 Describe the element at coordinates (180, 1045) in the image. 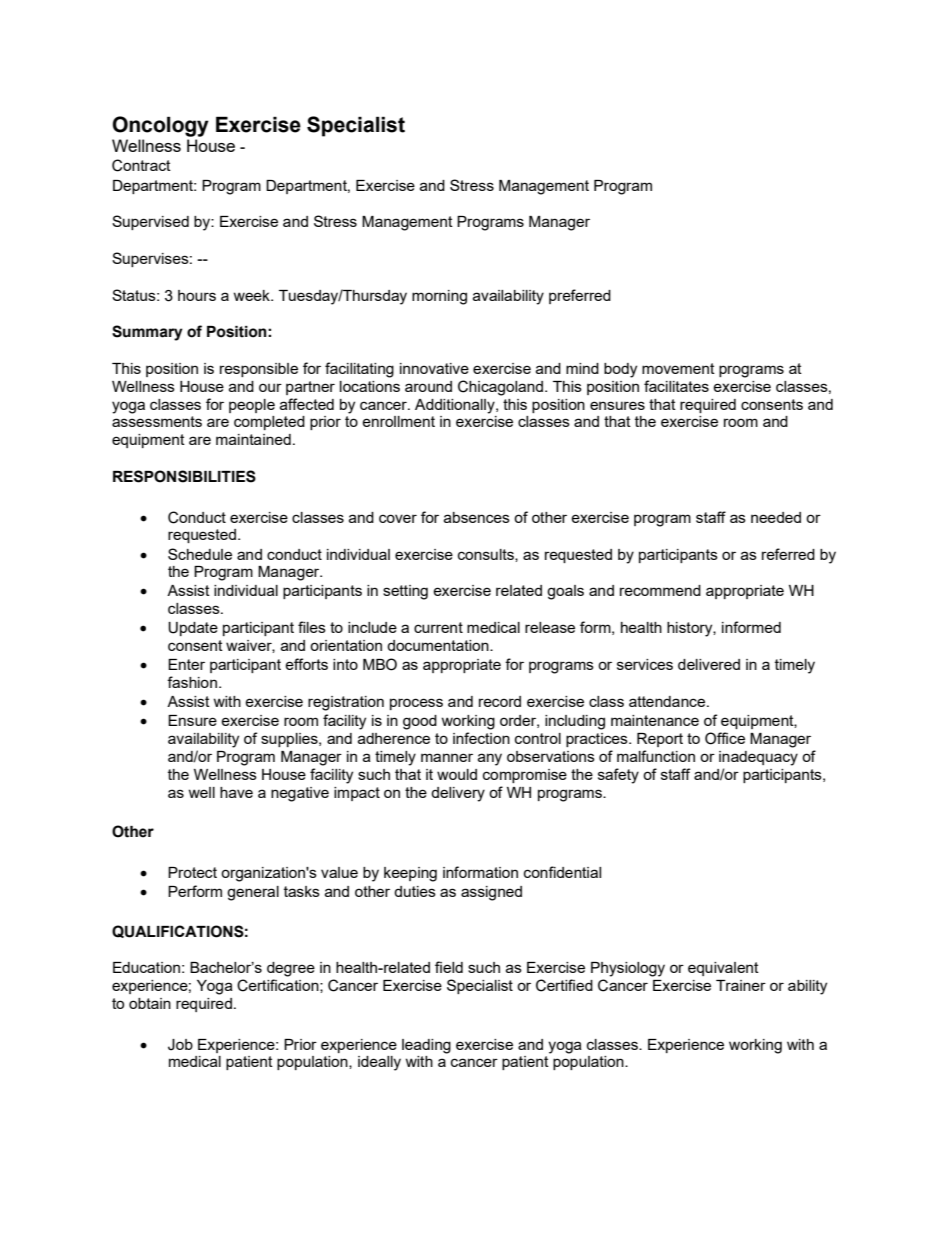

I see `Job` at that location.
